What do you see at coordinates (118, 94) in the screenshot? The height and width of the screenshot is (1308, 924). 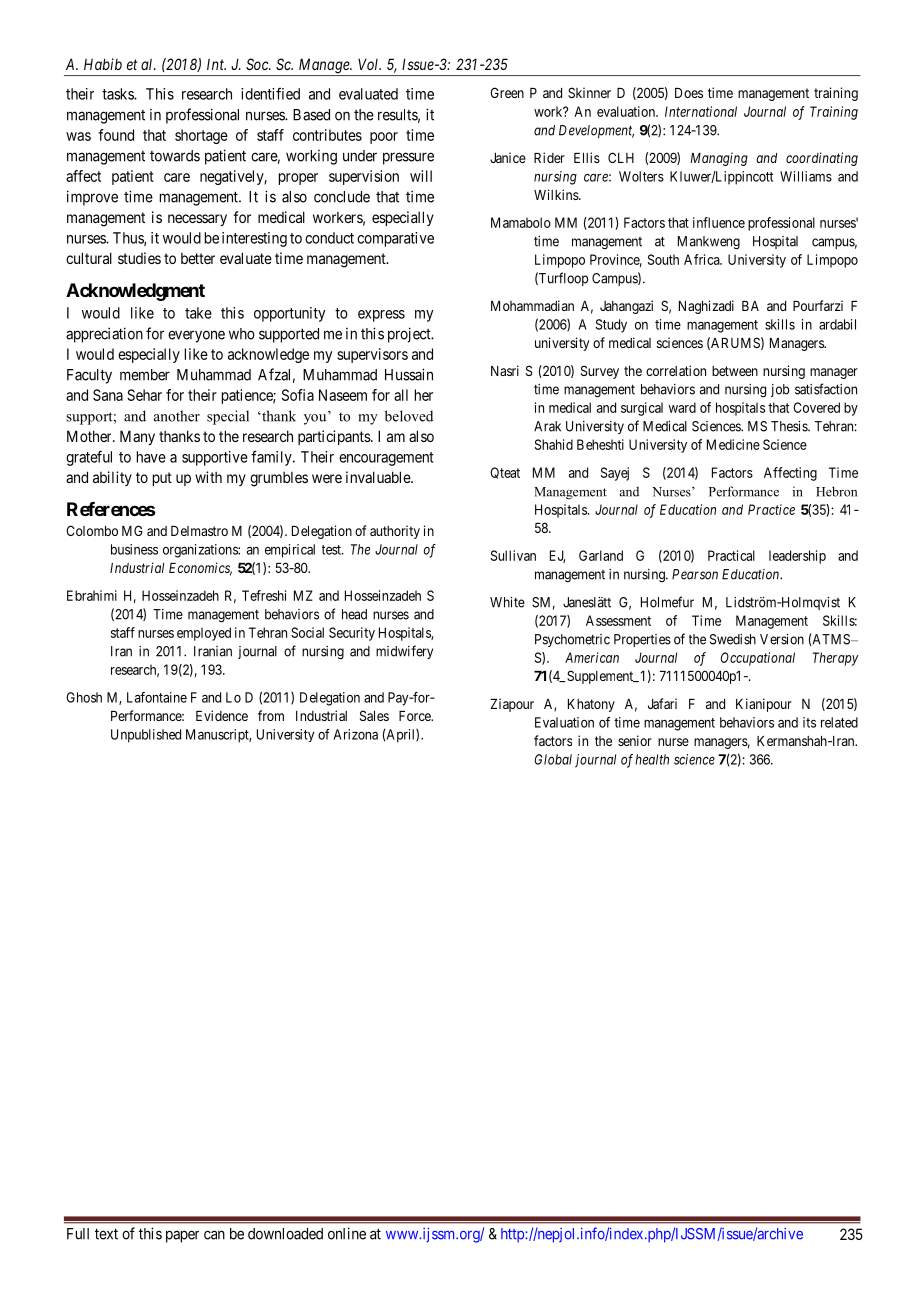 I see `tasks` at bounding box center [118, 94].
